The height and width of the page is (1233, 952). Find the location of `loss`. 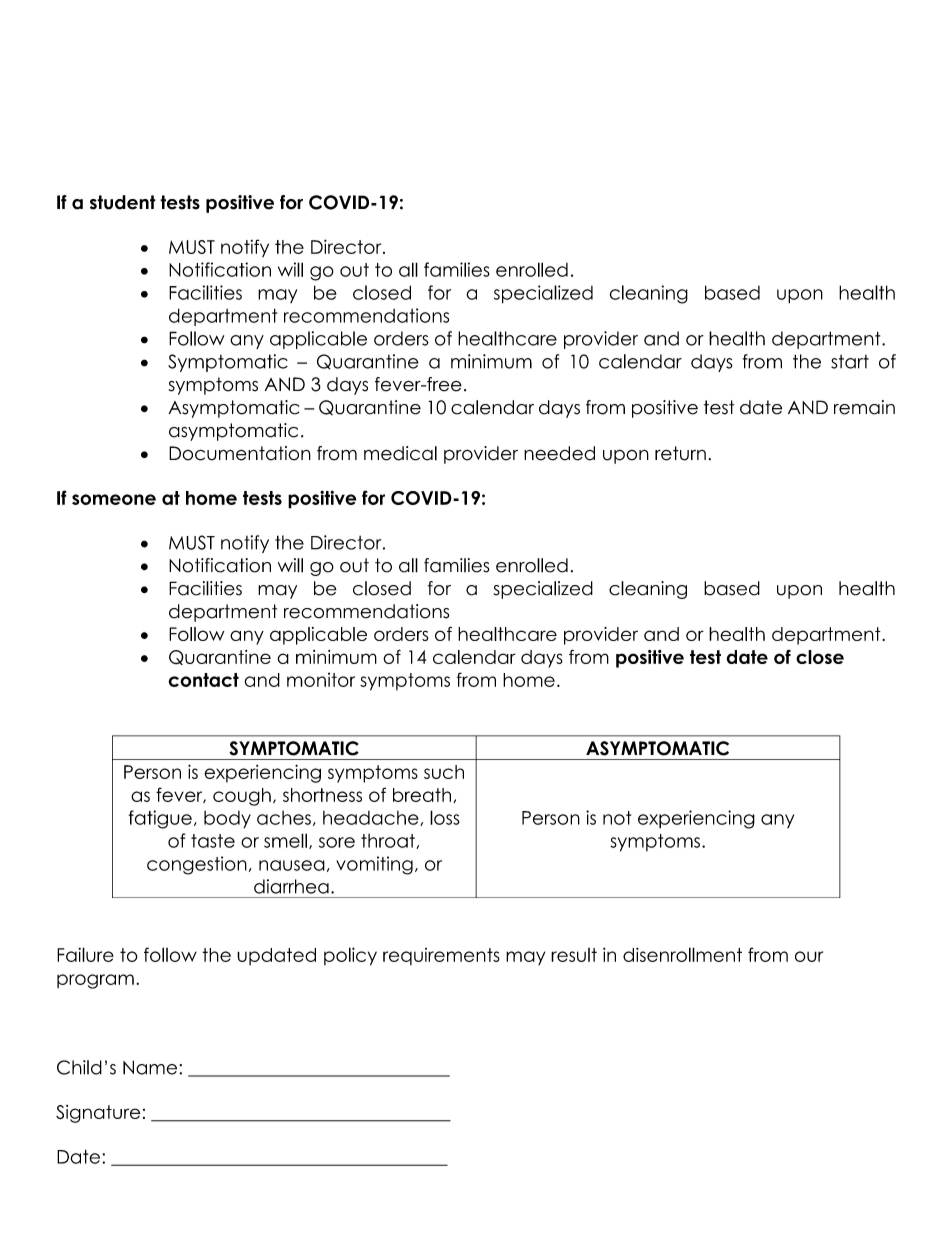

loss is located at coordinates (445, 817).
